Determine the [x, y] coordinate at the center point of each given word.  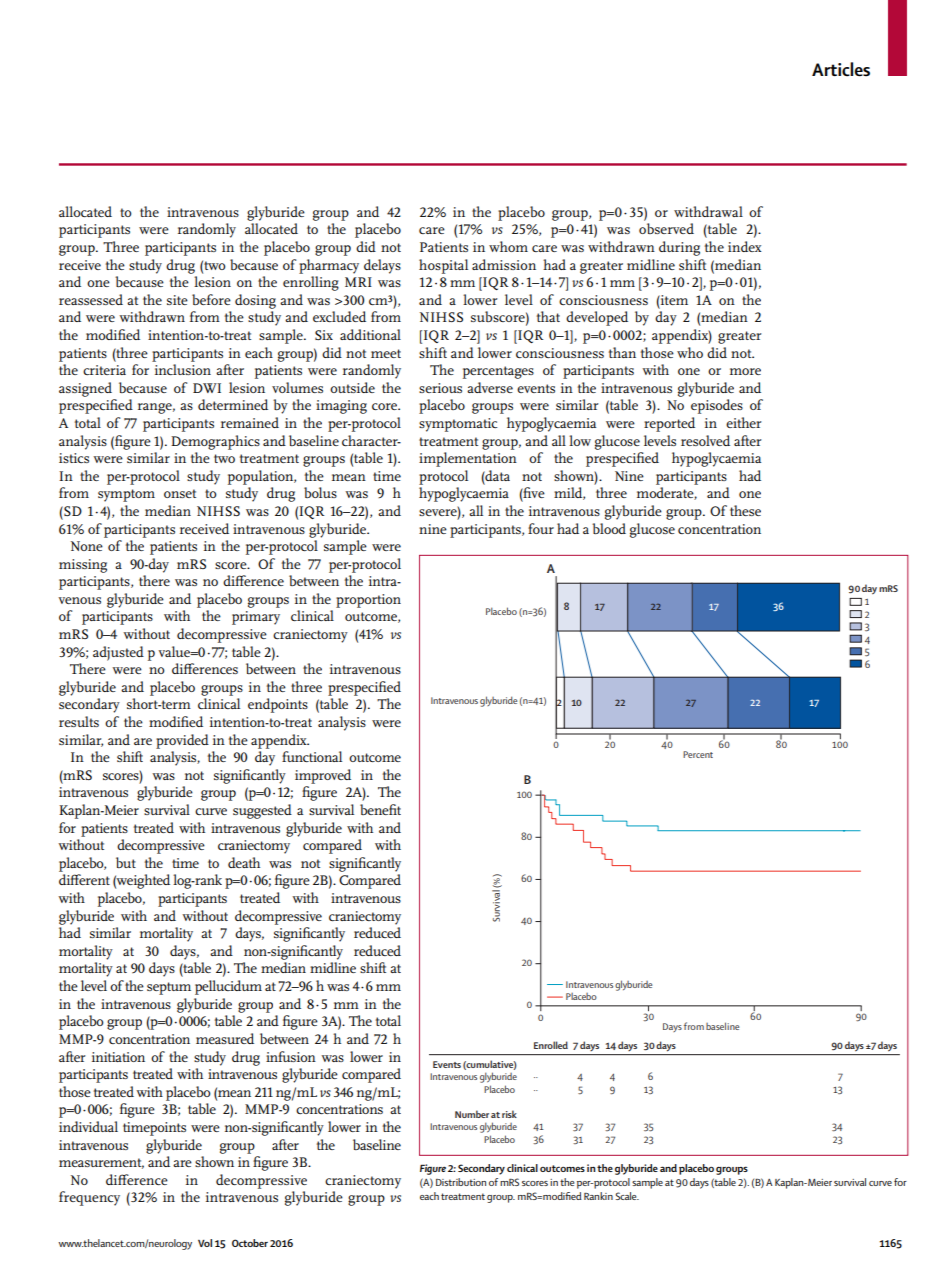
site [177, 300]
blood [609, 528]
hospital [443, 266]
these [745, 510]
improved [323, 776]
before [211, 299]
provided [182, 741]
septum [169, 988]
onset [180, 493]
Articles [841, 69]
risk [509, 1114]
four [541, 528]
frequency [89, 1198]
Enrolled [551, 1045]
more [745, 371]
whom [508, 246]
